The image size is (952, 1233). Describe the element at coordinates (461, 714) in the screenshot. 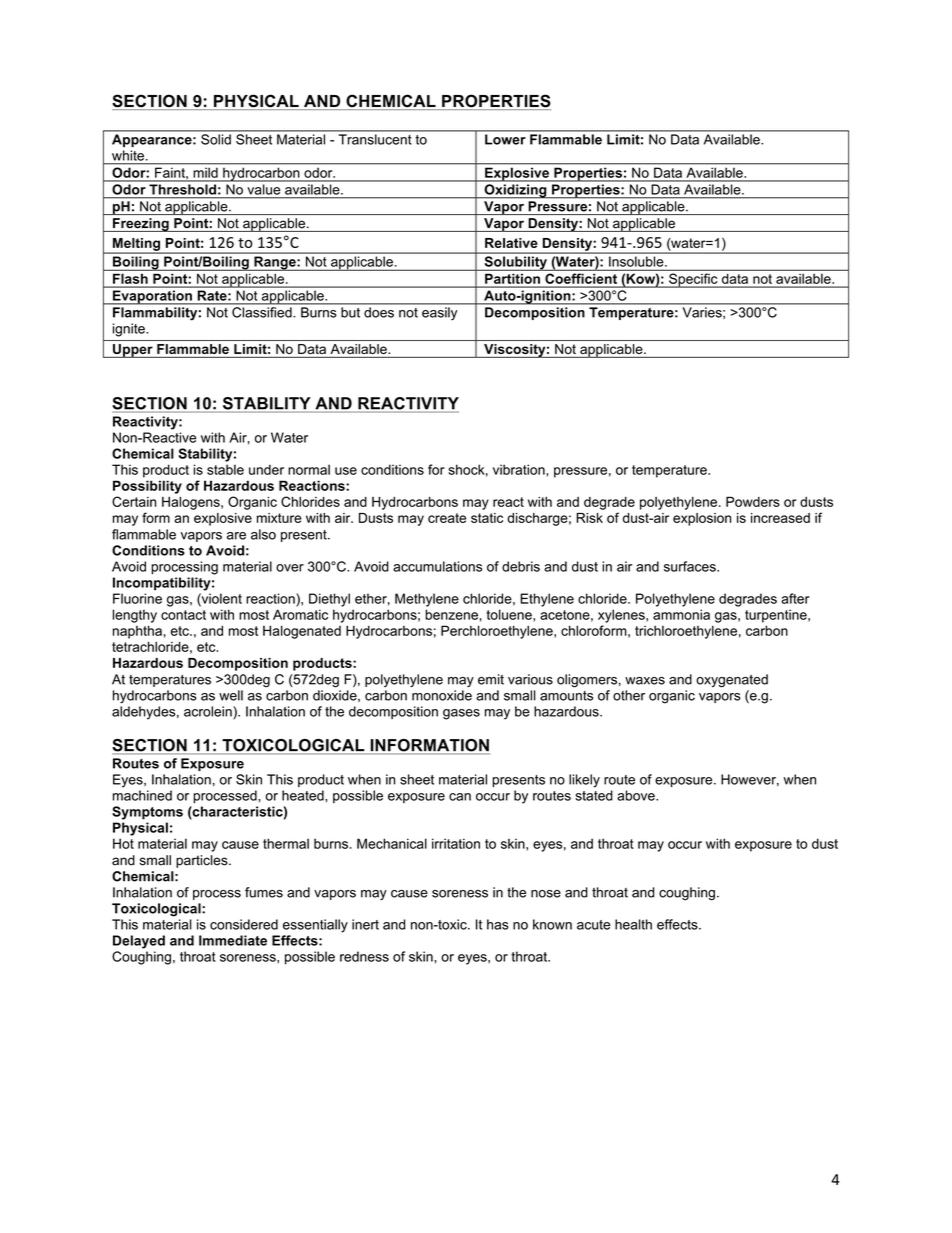

I see `gases` at that location.
